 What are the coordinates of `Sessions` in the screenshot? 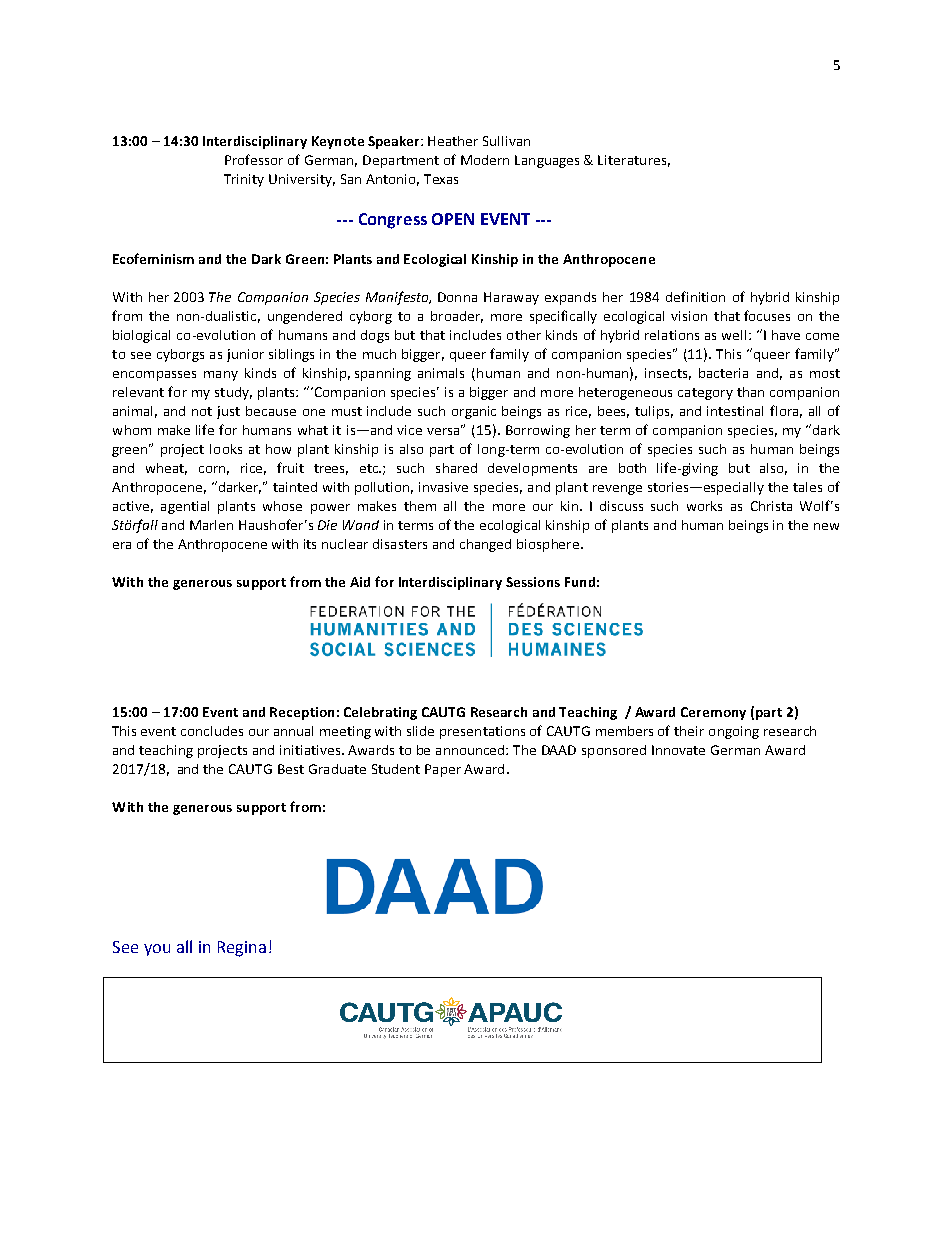 It's located at (533, 582).
